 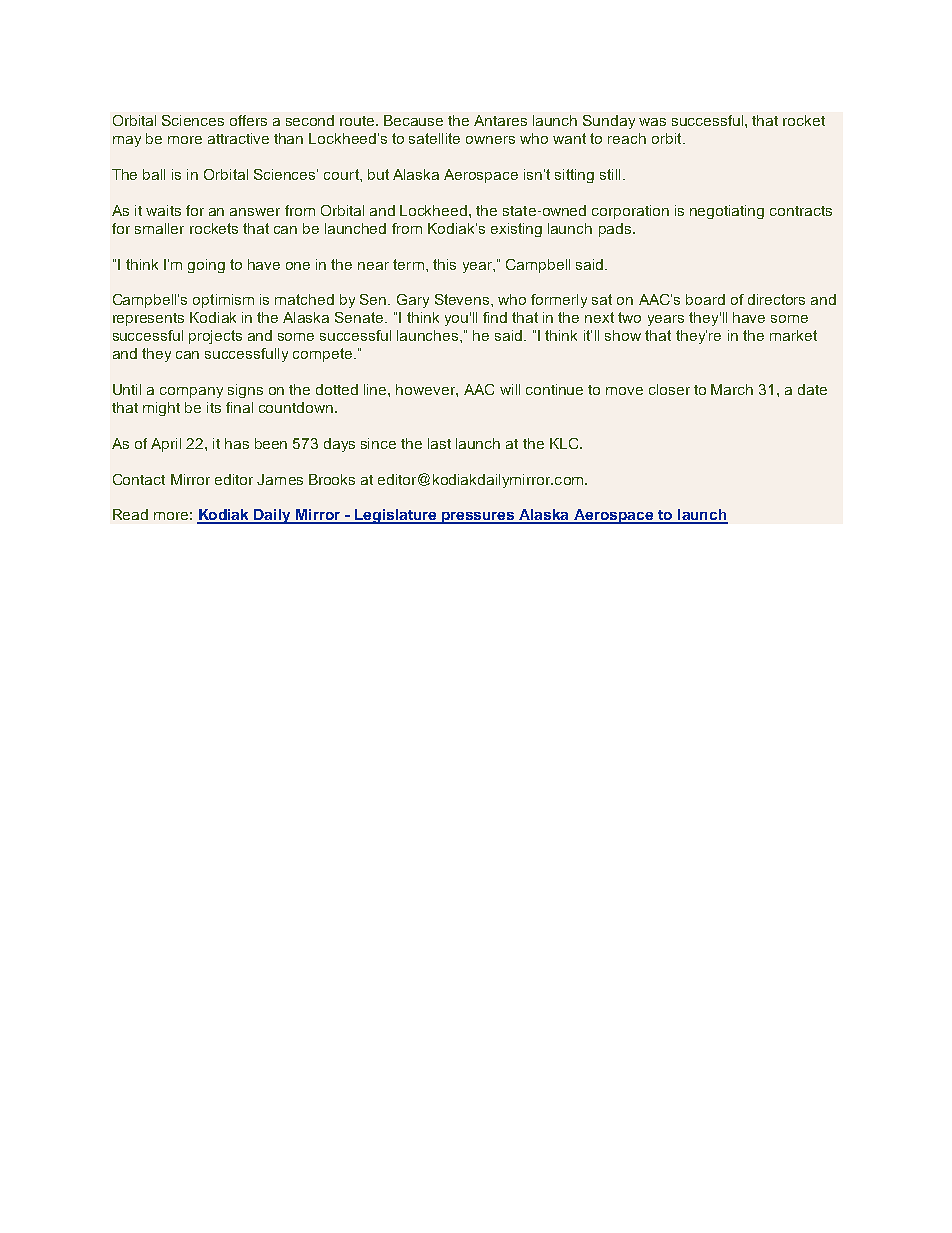 I want to click on March, so click(x=732, y=389).
